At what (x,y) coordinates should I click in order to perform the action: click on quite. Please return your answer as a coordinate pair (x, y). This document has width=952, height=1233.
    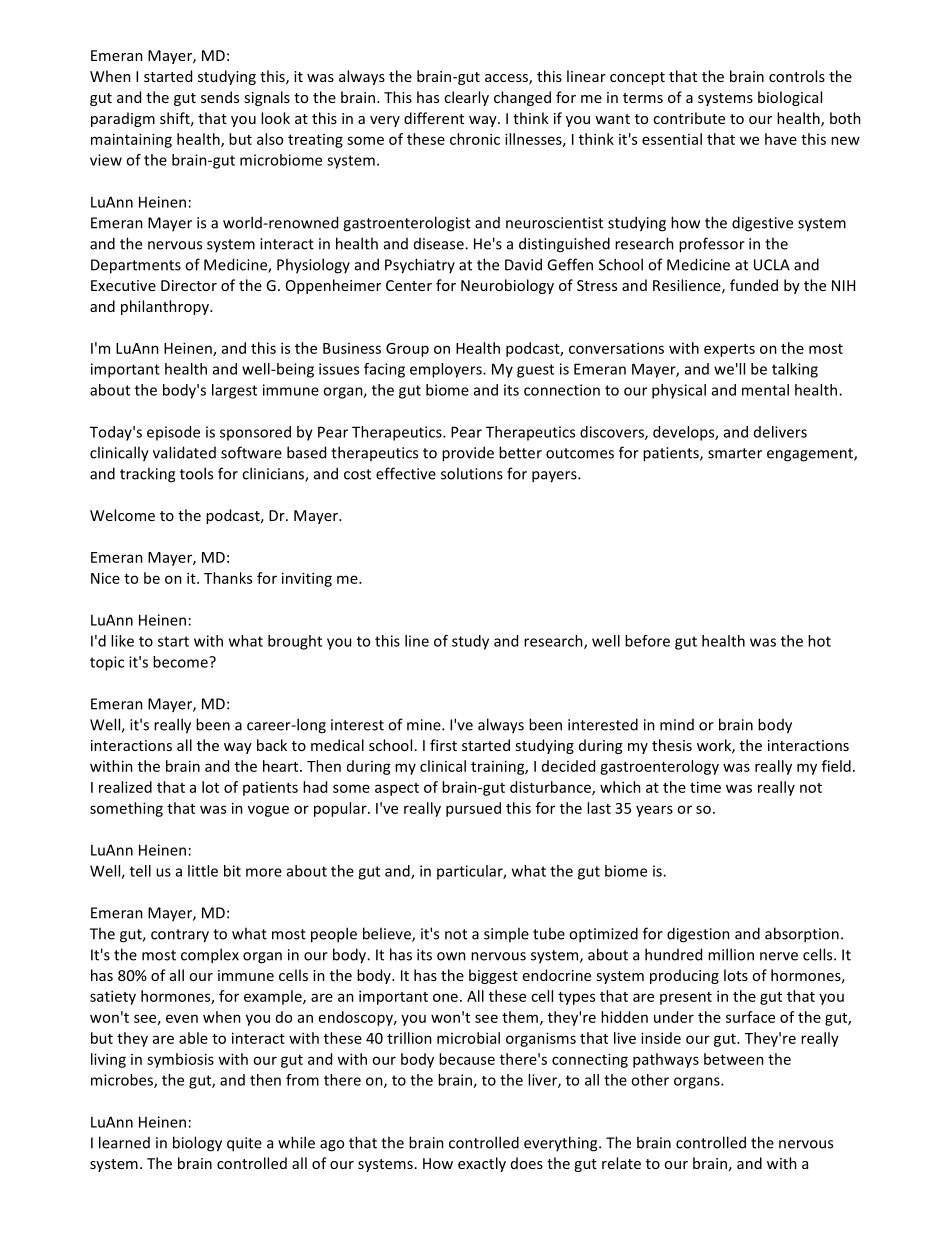
    Looking at the image, I should click on (244, 1144).
